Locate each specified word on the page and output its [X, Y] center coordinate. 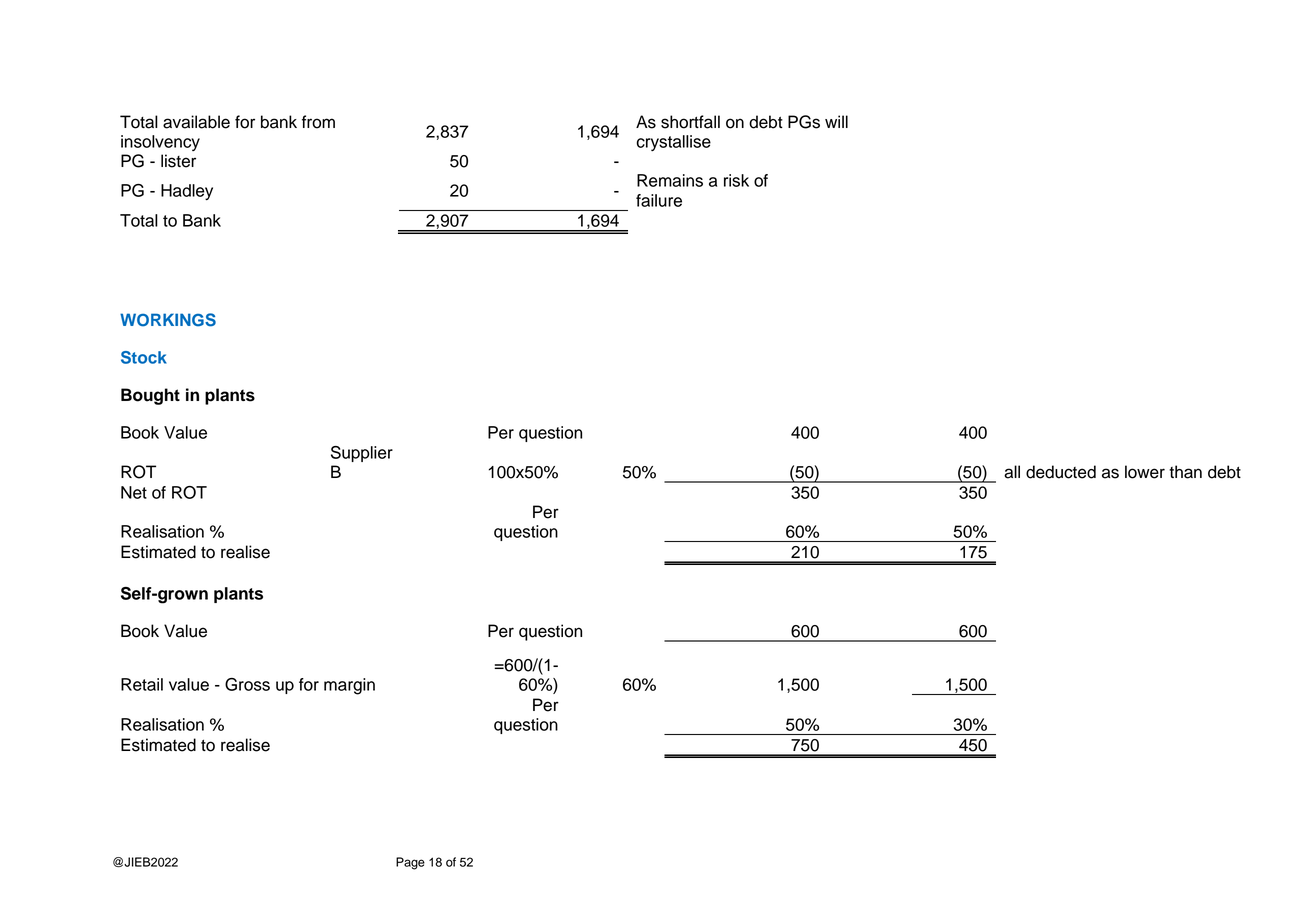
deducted [1061, 472]
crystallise [674, 143]
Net [134, 492]
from [318, 122]
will [836, 121]
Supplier [362, 454]
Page [410, 863]
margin [349, 686]
